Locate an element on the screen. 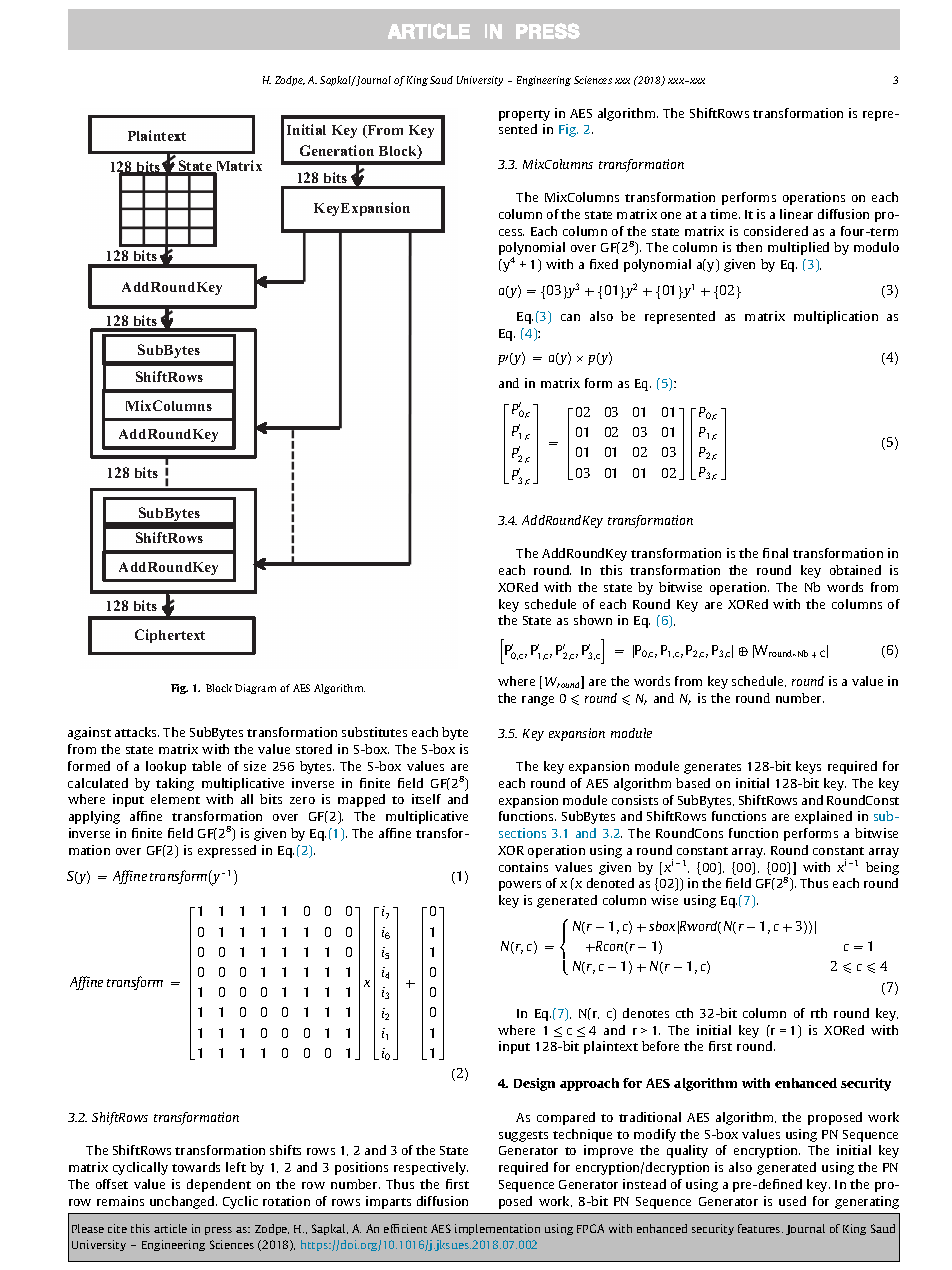 The height and width of the screenshot is (1270, 952). implementation is located at coordinates (497, 1229).
